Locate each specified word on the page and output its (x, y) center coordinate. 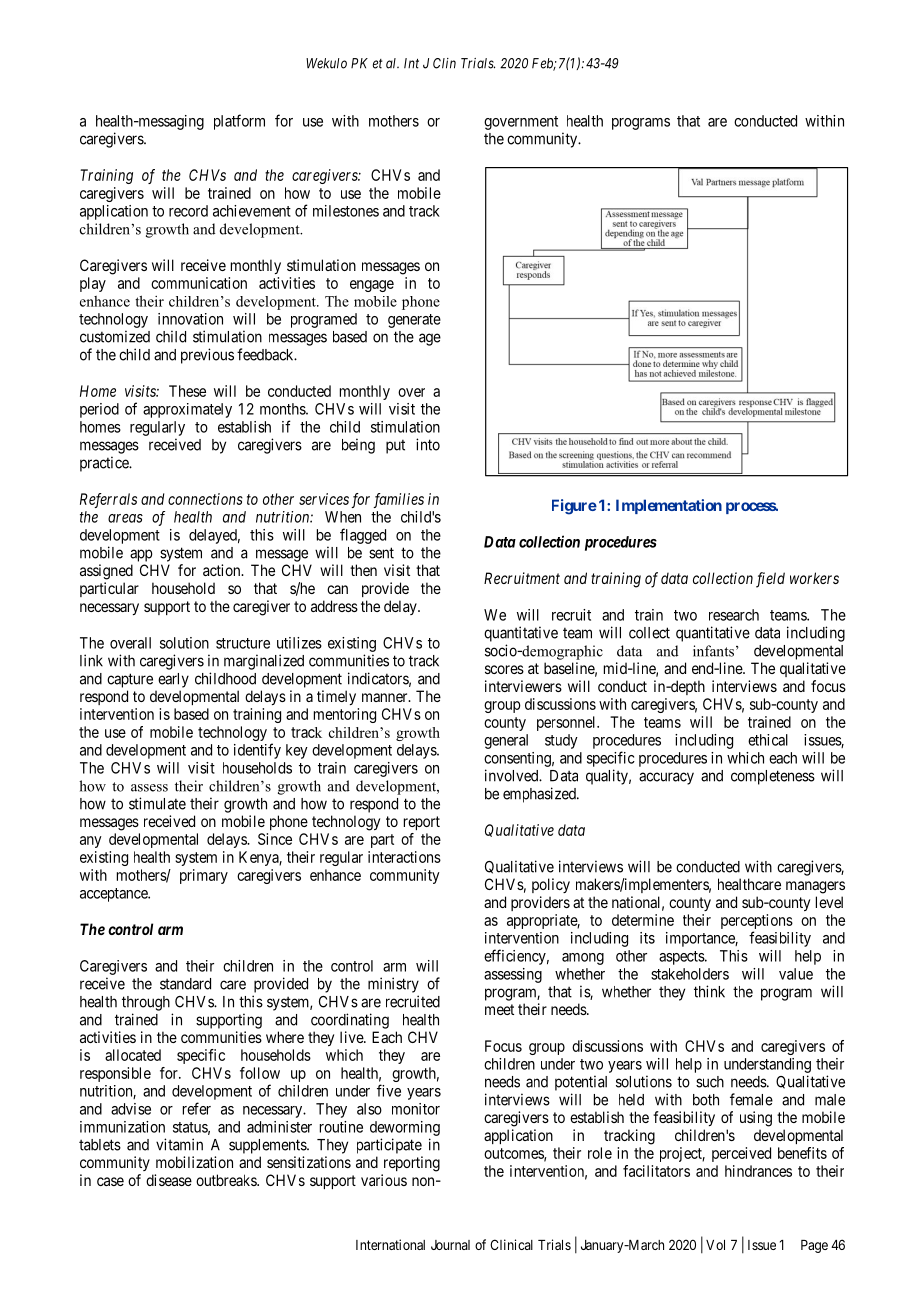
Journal (450, 1245)
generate (414, 321)
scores (504, 669)
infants (713, 651)
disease (169, 1180)
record (188, 211)
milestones (346, 211)
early (173, 680)
